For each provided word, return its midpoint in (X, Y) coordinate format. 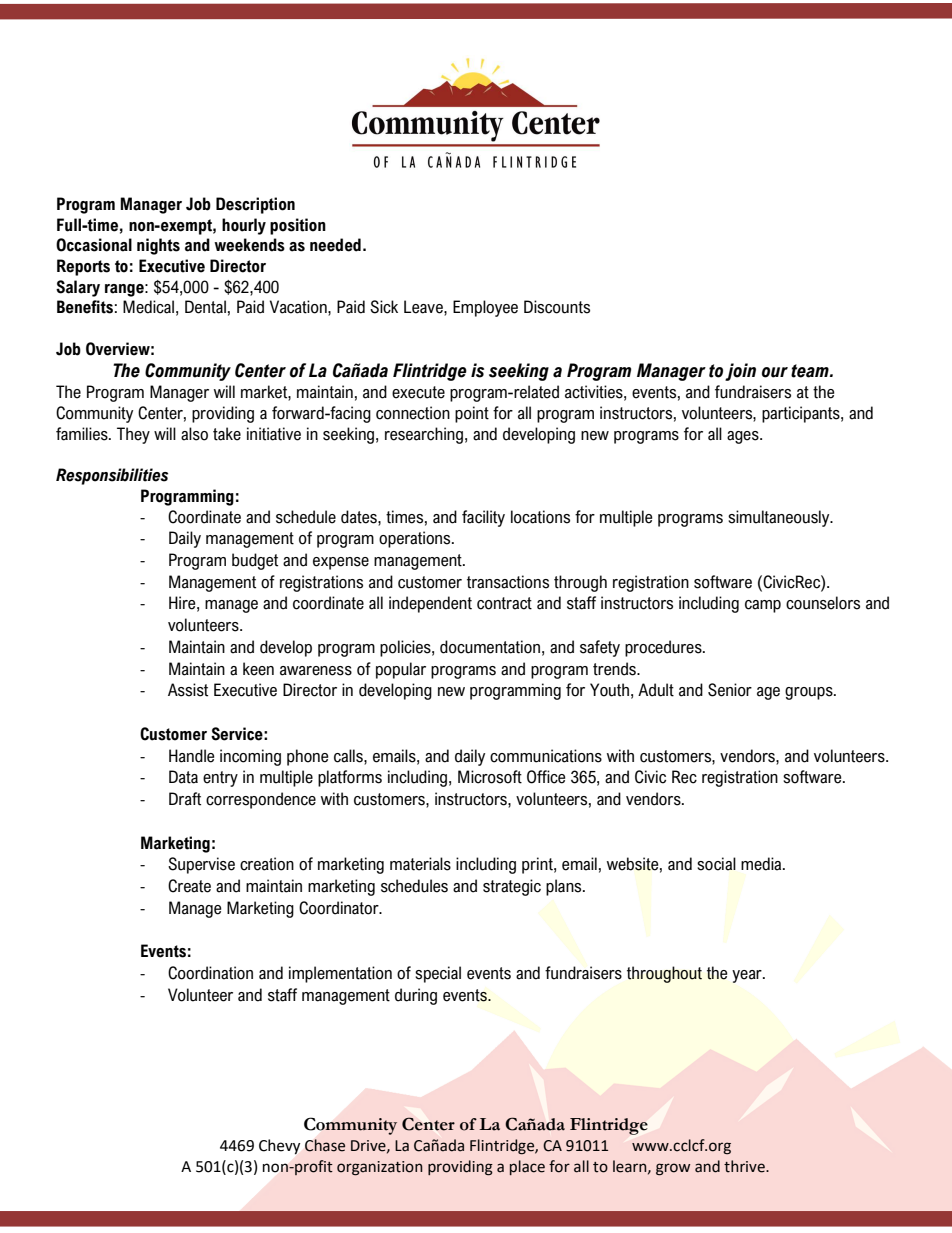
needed (335, 245)
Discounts (557, 307)
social (716, 864)
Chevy (279, 1147)
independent (430, 604)
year (748, 976)
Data (183, 777)
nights (158, 246)
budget (255, 561)
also (194, 434)
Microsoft (490, 777)
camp (763, 606)
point (472, 414)
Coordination (210, 973)
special (438, 974)
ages (744, 437)
